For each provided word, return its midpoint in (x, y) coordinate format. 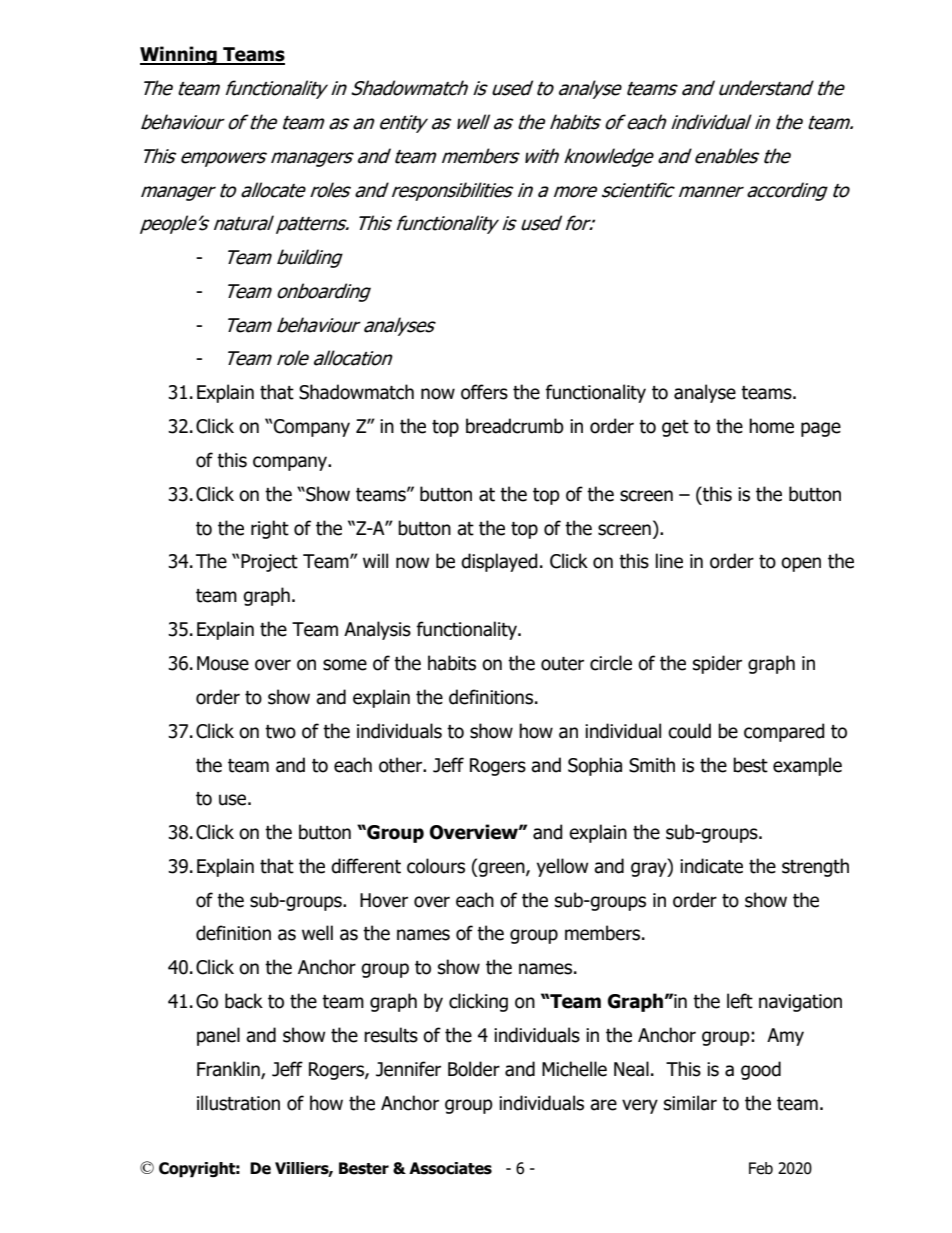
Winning (179, 55)
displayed (499, 562)
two (280, 732)
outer (562, 664)
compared (784, 732)
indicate (711, 866)
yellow (563, 867)
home (771, 426)
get (675, 428)
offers (484, 392)
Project (269, 563)
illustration (238, 1103)
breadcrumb (515, 426)
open (801, 564)
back (244, 1001)
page (821, 429)
